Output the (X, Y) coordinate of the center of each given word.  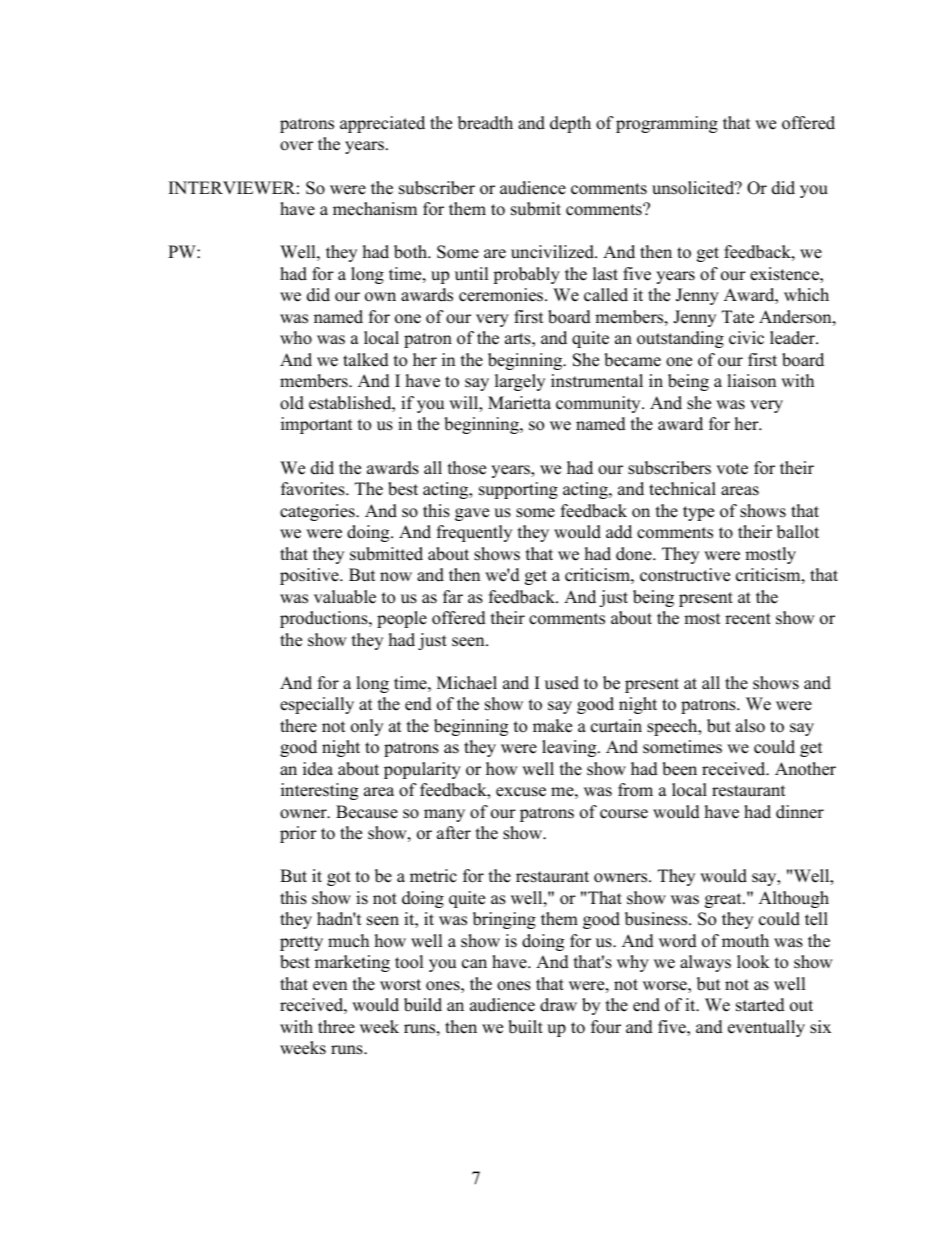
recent (748, 619)
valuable (345, 597)
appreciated (382, 124)
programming (667, 124)
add (619, 532)
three (336, 1027)
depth (570, 124)
